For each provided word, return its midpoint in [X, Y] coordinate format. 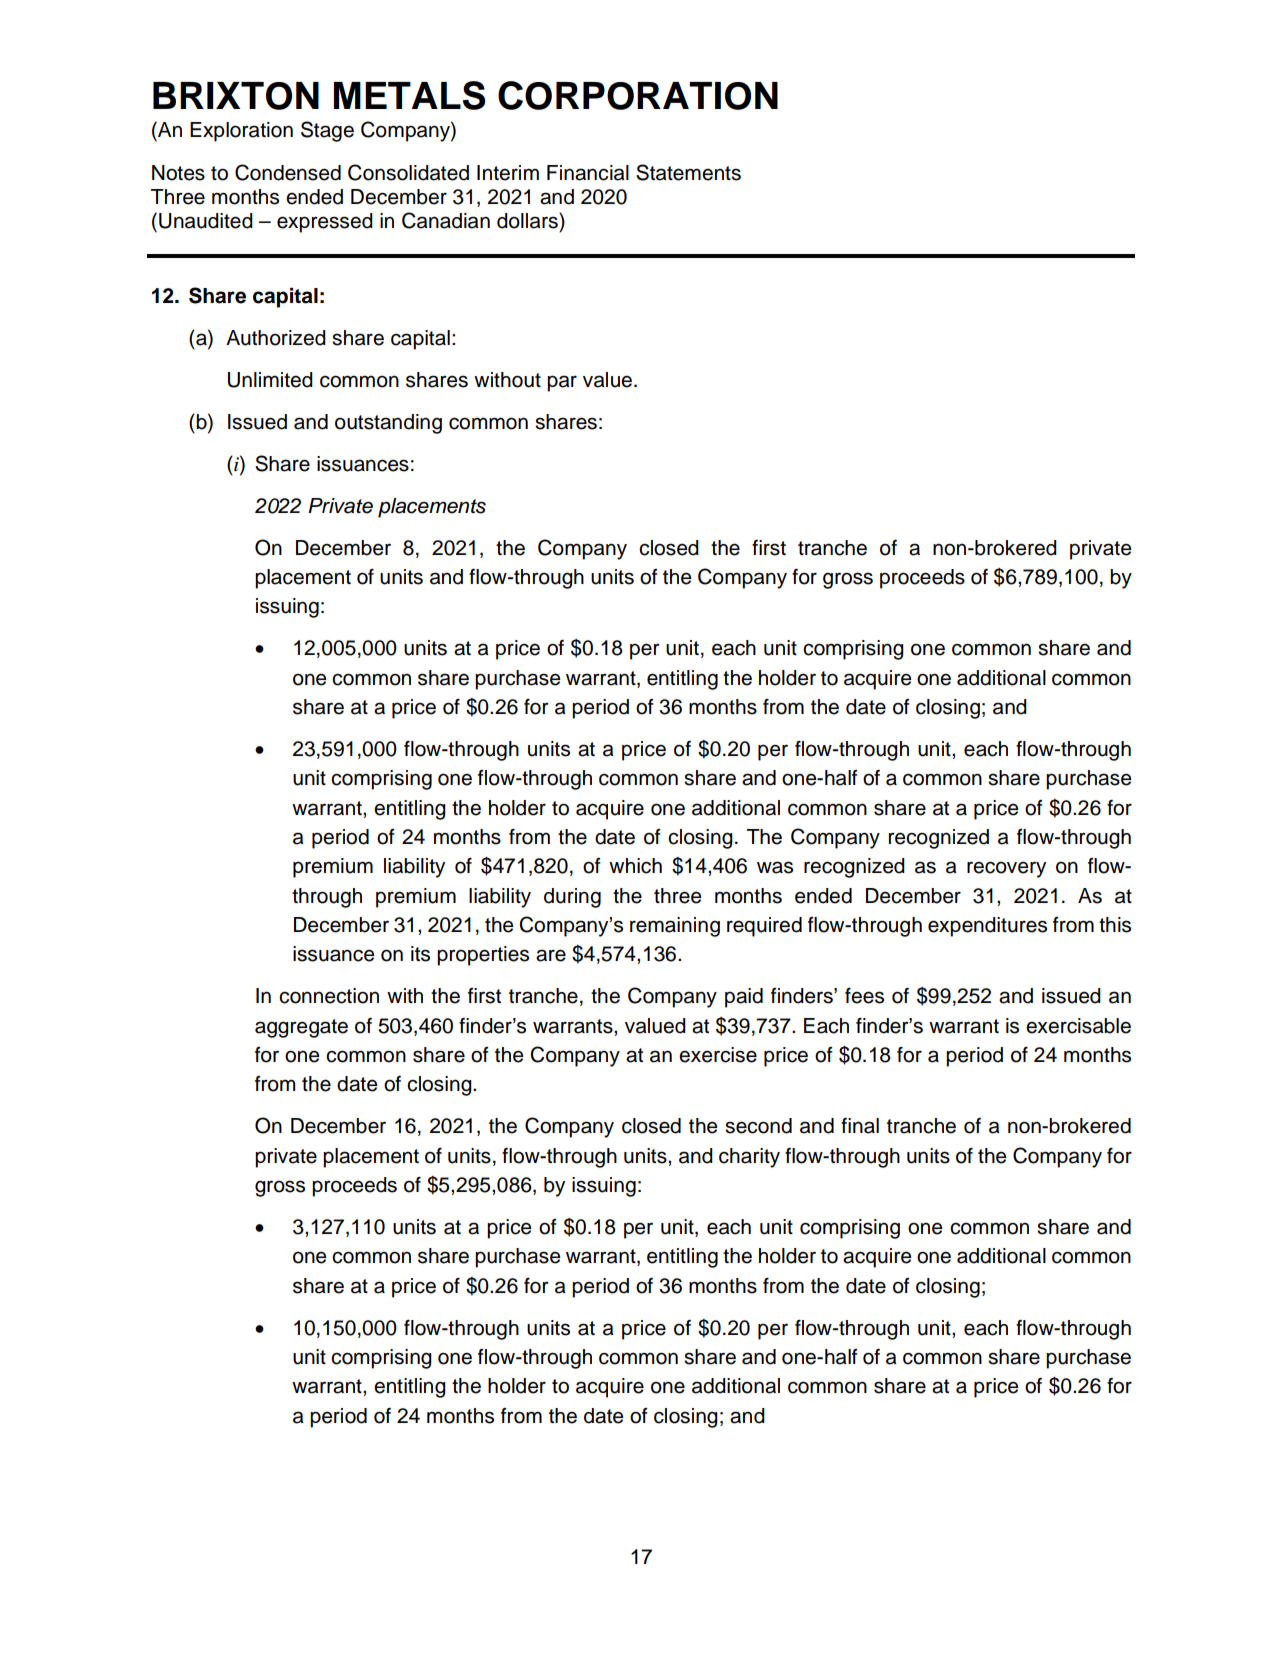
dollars [528, 221]
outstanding [388, 424]
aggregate [301, 1028]
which [635, 866]
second [758, 1126]
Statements [688, 172]
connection [329, 996]
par [562, 383]
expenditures [987, 927]
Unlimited [270, 380]
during [572, 898]
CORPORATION [638, 95]
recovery [1006, 869]
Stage [327, 131]
